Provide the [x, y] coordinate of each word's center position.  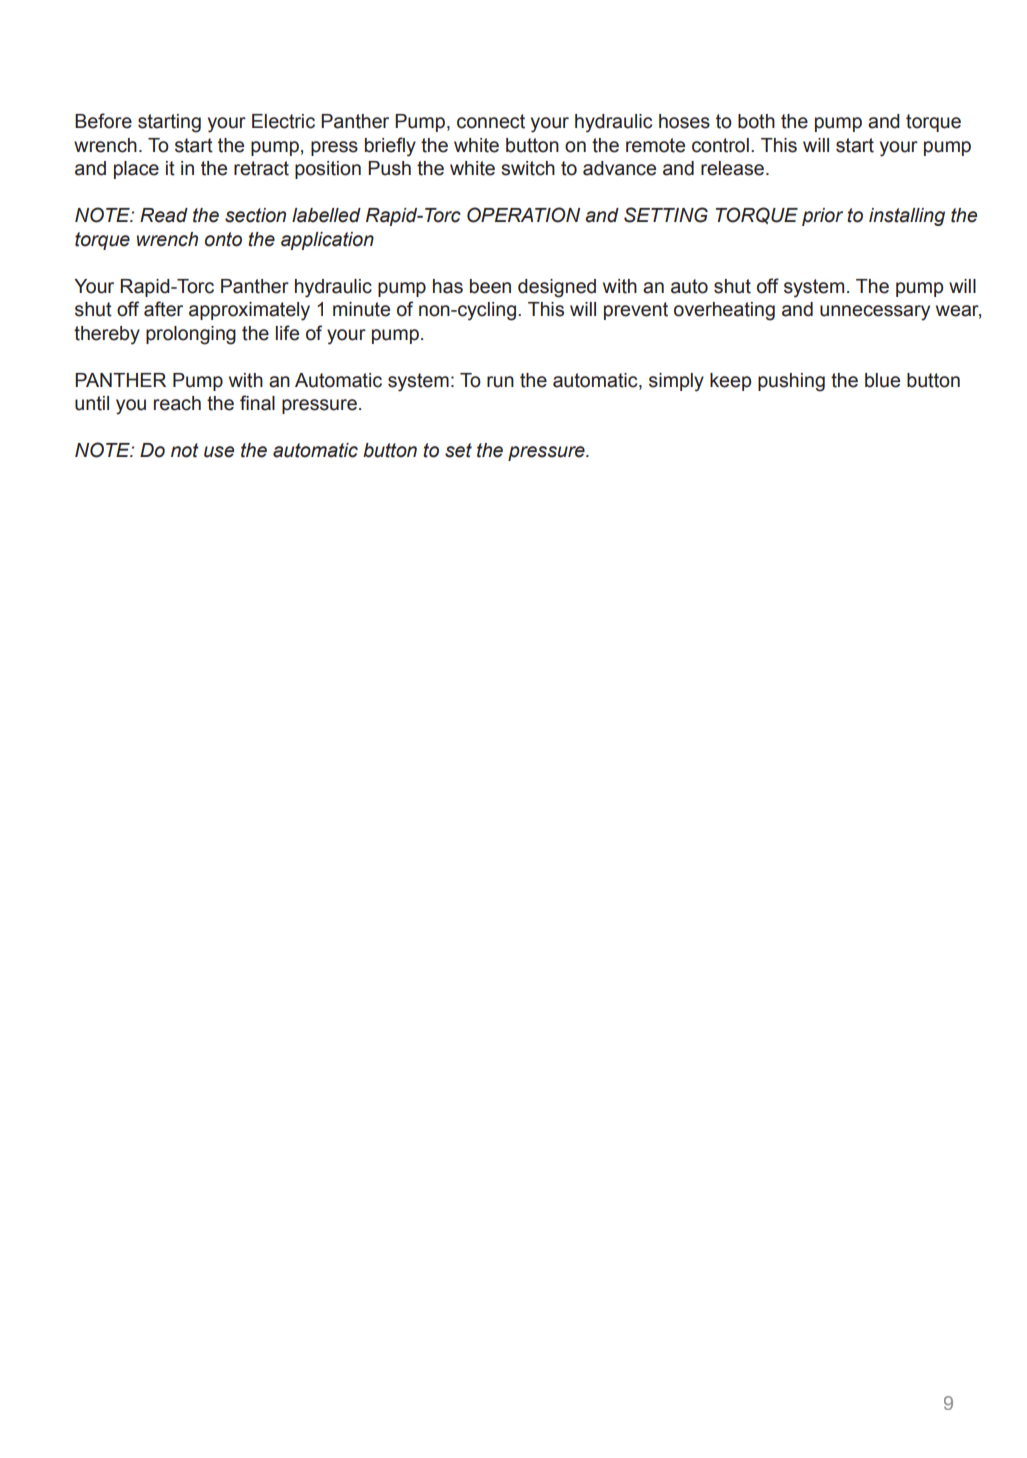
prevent [636, 311]
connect [491, 121]
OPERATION [523, 215]
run [500, 382]
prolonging [191, 335]
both [756, 121]
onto [223, 239]
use [219, 452]
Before [103, 121]
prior [822, 217]
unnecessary [875, 313]
